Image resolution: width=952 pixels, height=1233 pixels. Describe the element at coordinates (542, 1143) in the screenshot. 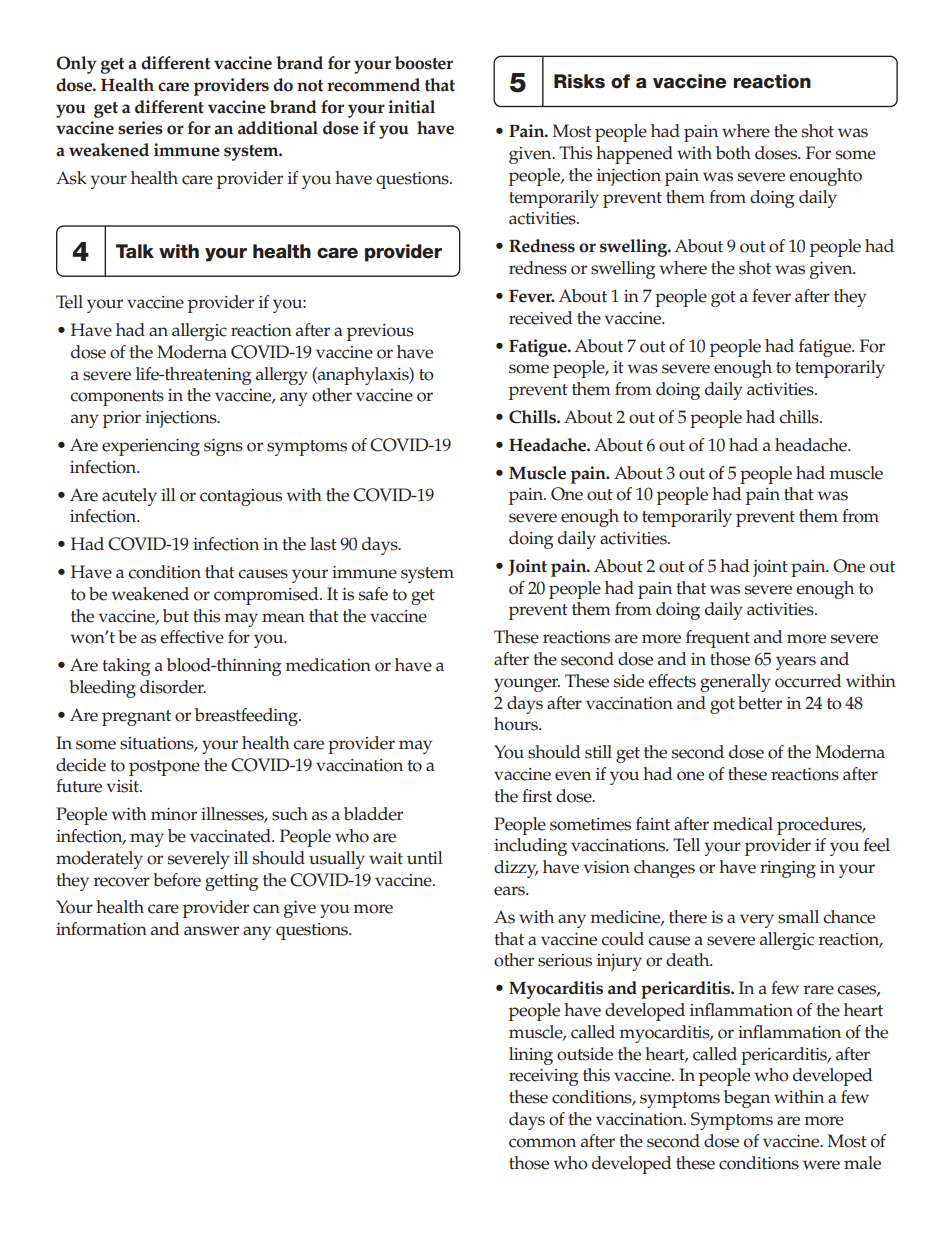

I see `common` at that location.
